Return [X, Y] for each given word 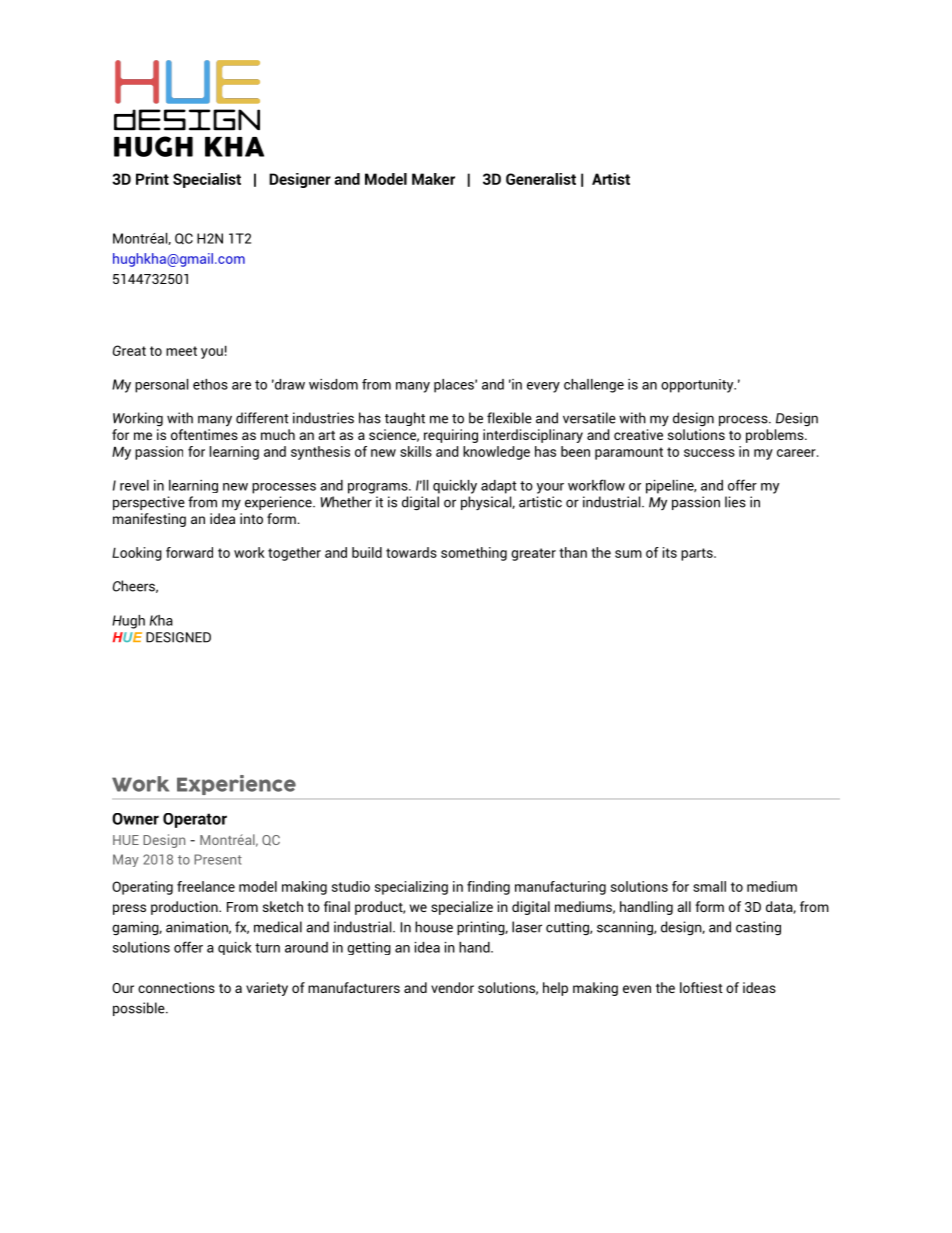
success [709, 453]
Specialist [207, 180]
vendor [452, 987]
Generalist [541, 179]
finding [488, 888]
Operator [195, 820]
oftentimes [204, 433]
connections [176, 987]
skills [416, 451]
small [709, 886]
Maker [433, 179]
